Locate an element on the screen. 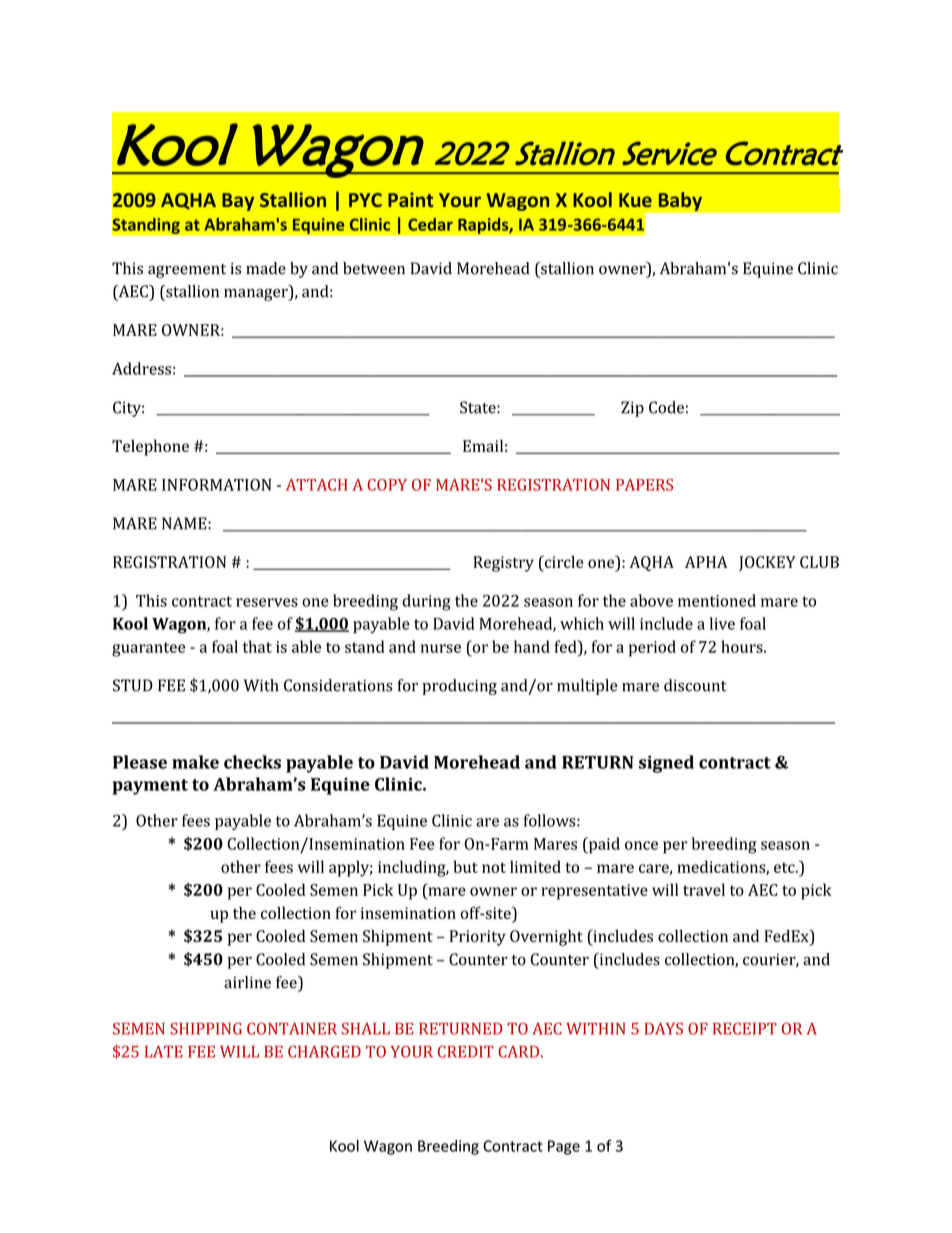 Image resolution: width=952 pixels, height=1233 pixels. APHA is located at coordinates (706, 562).
